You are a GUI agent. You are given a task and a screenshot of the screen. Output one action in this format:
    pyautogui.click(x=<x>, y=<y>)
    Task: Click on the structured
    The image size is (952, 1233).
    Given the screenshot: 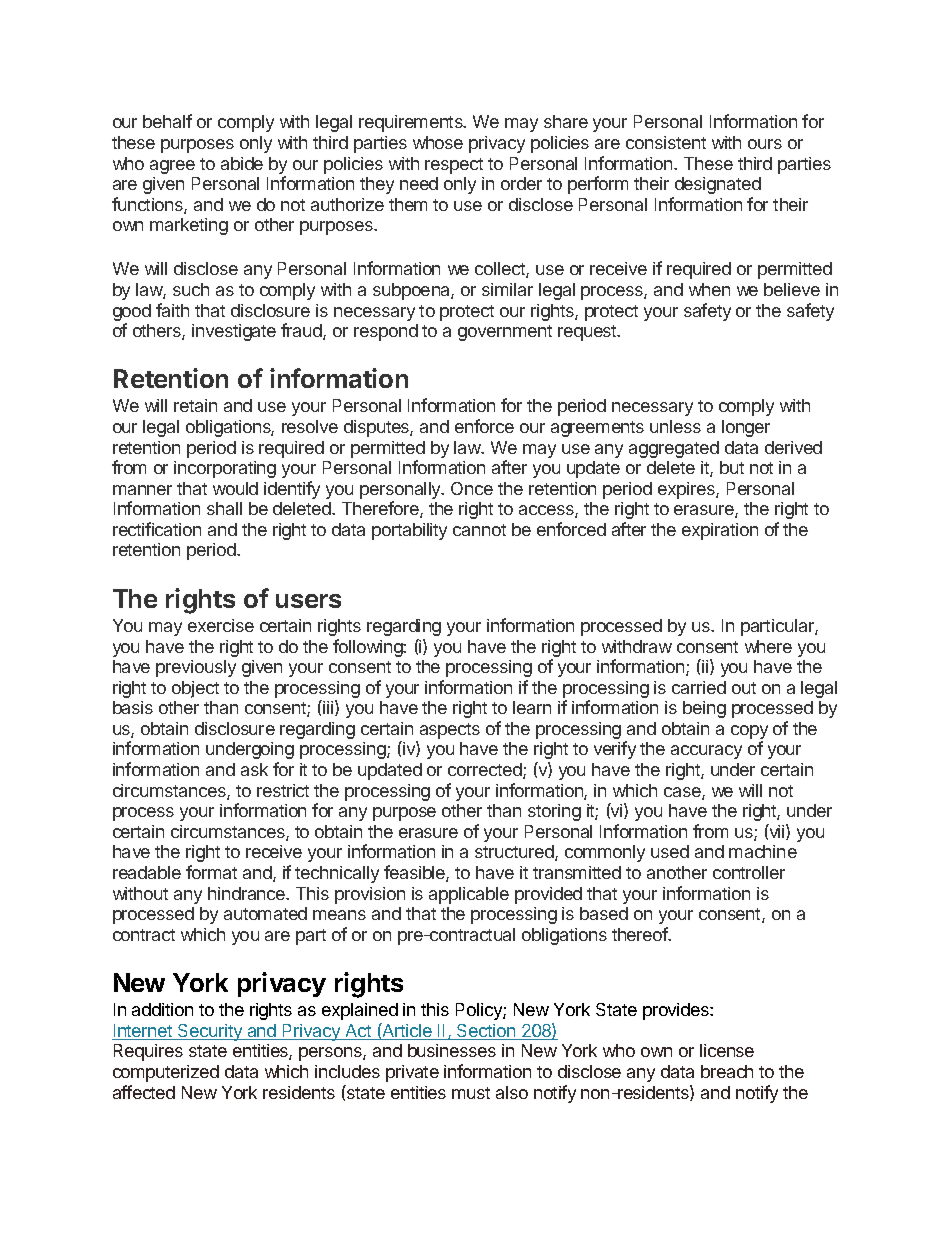 What is the action you would take?
    pyautogui.click(x=515, y=853)
